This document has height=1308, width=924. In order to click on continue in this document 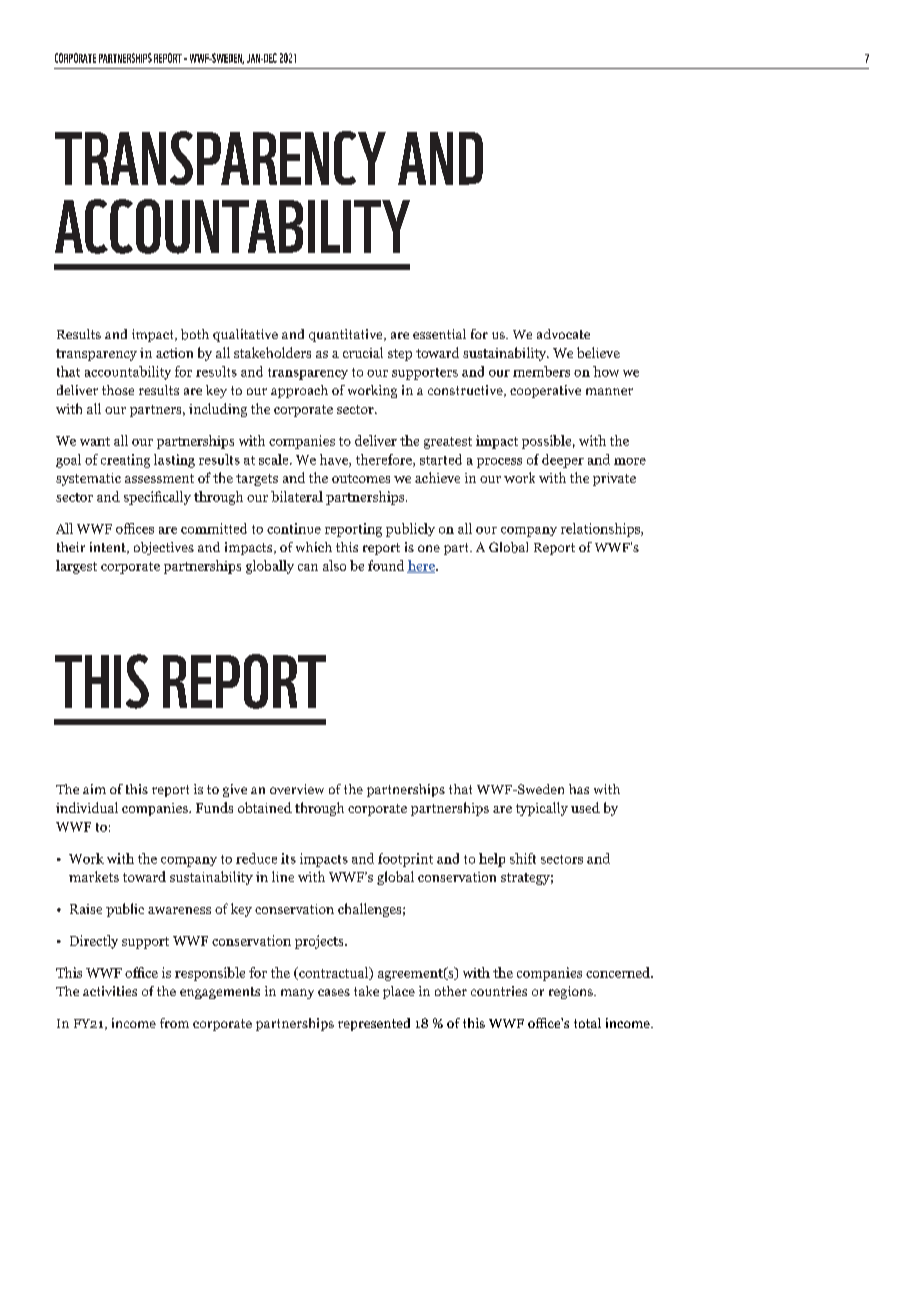, I will do `click(294, 528)`.
